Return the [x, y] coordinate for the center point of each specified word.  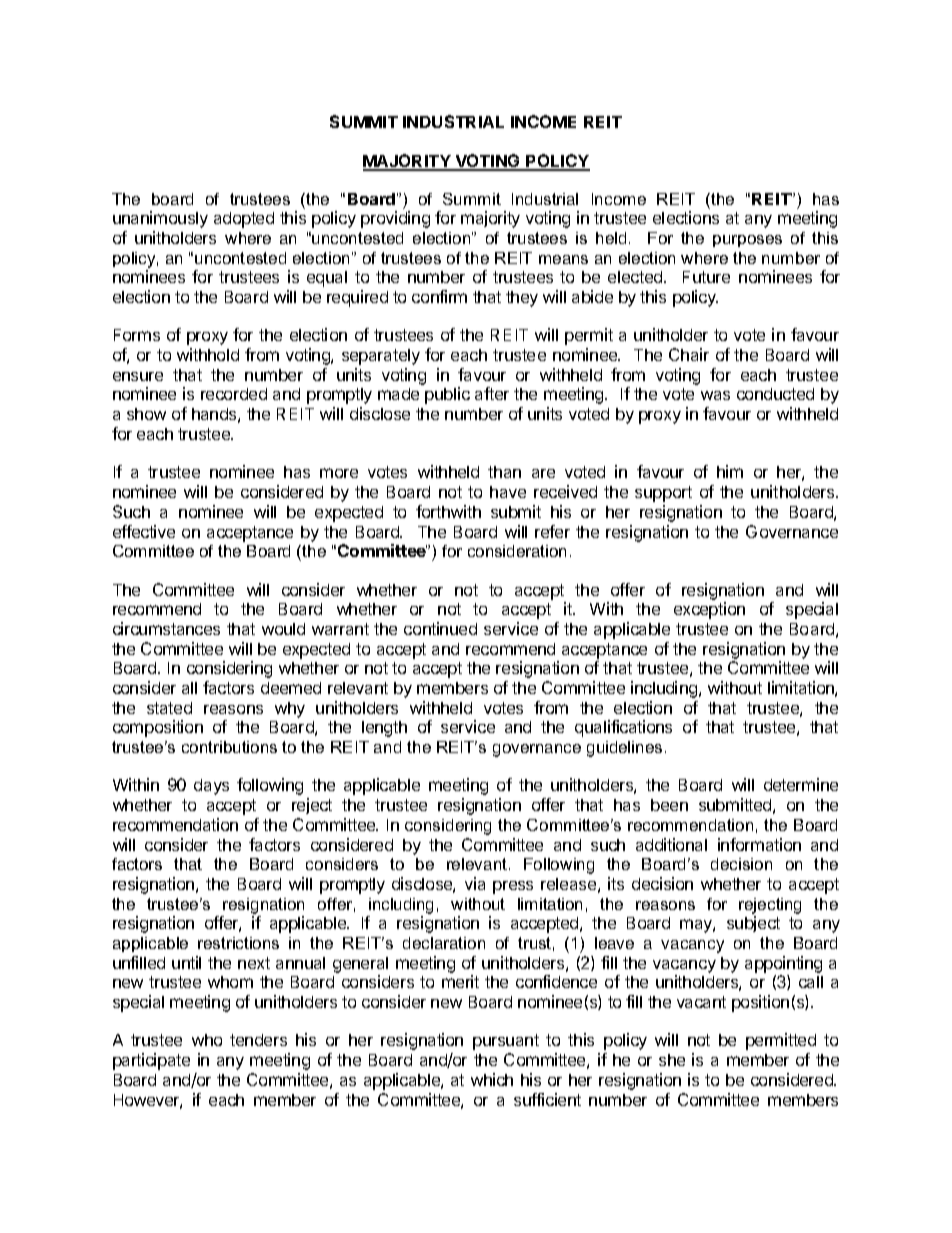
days [211, 787]
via [475, 883]
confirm [439, 296]
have [508, 492]
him [730, 471]
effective [144, 531]
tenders [258, 1040]
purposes [747, 241]
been [669, 805]
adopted [244, 220]
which [492, 1079]
